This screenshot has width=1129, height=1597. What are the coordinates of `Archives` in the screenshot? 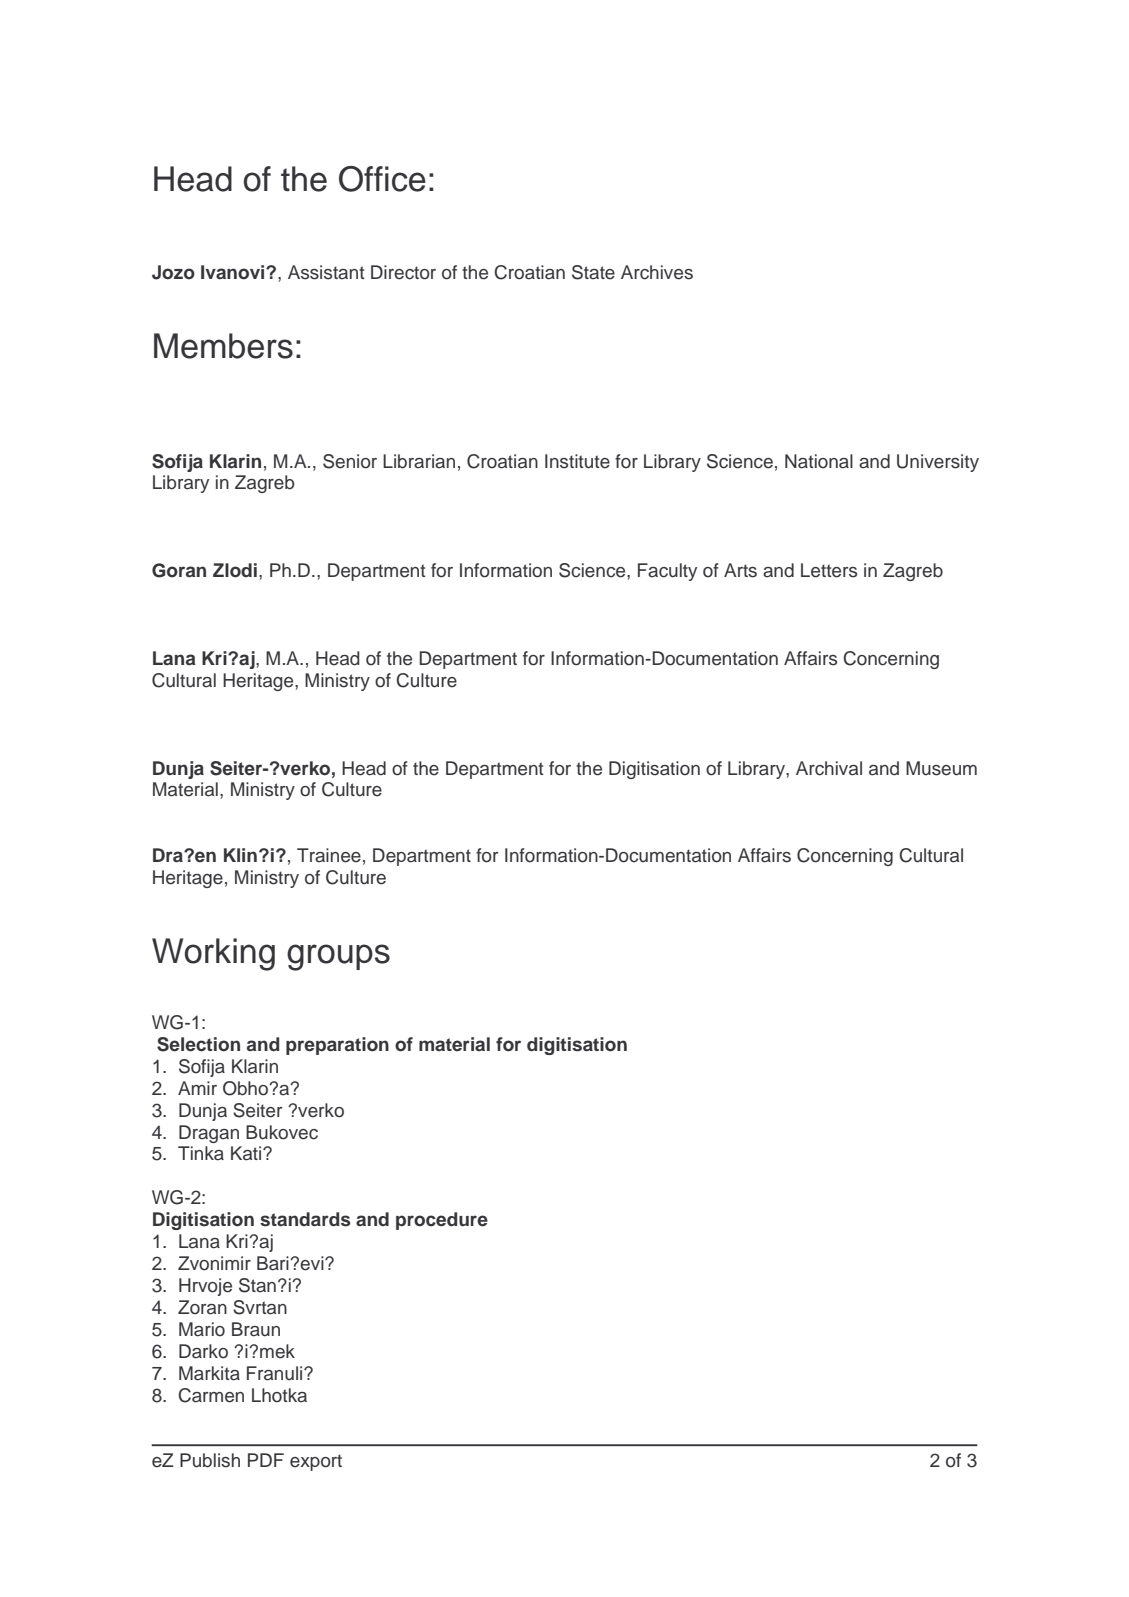 It's located at (657, 272).
